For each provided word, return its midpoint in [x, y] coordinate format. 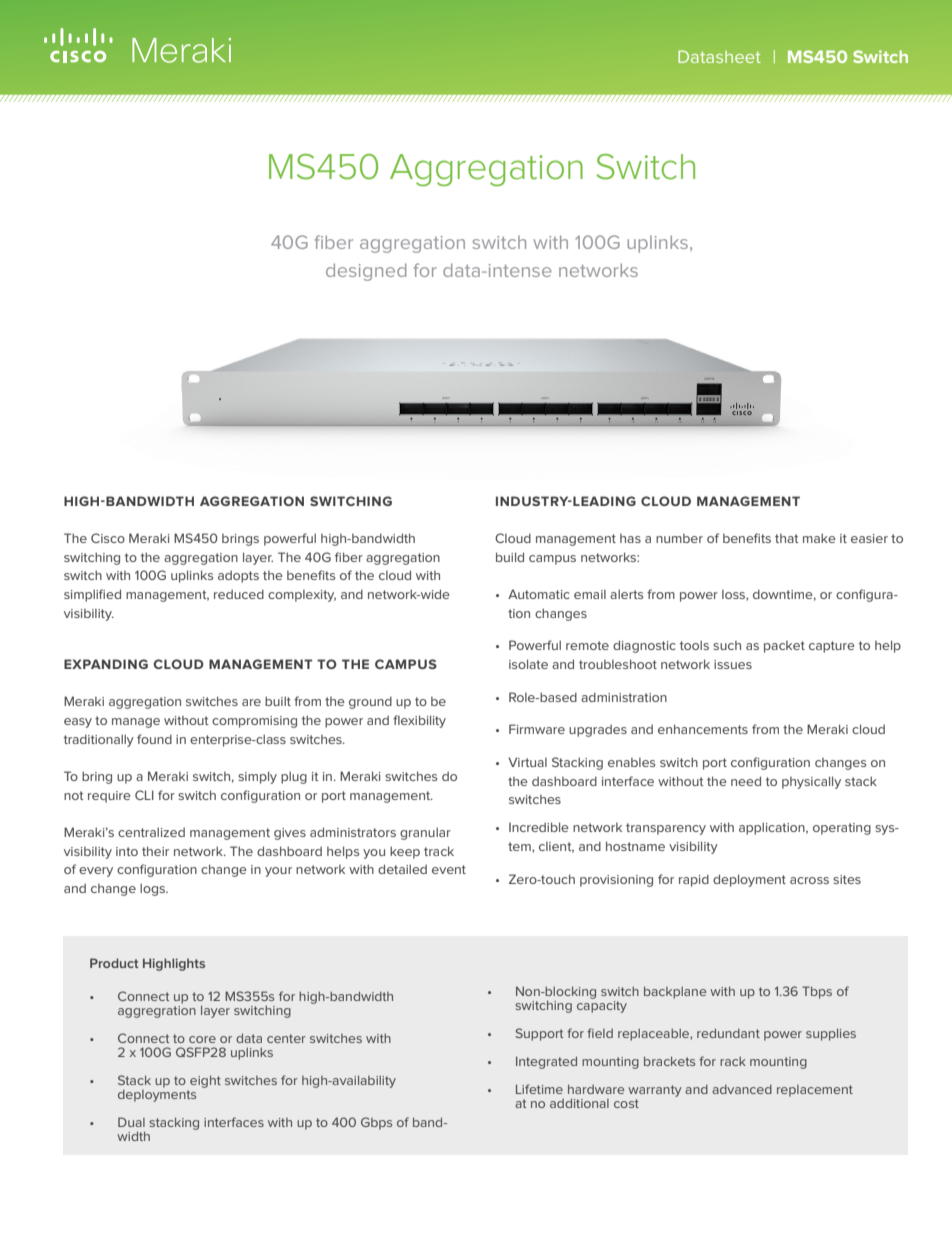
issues [733, 664]
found [154, 739]
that [787, 538]
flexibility [419, 721]
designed [366, 272]
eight [205, 1081]
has [630, 538]
